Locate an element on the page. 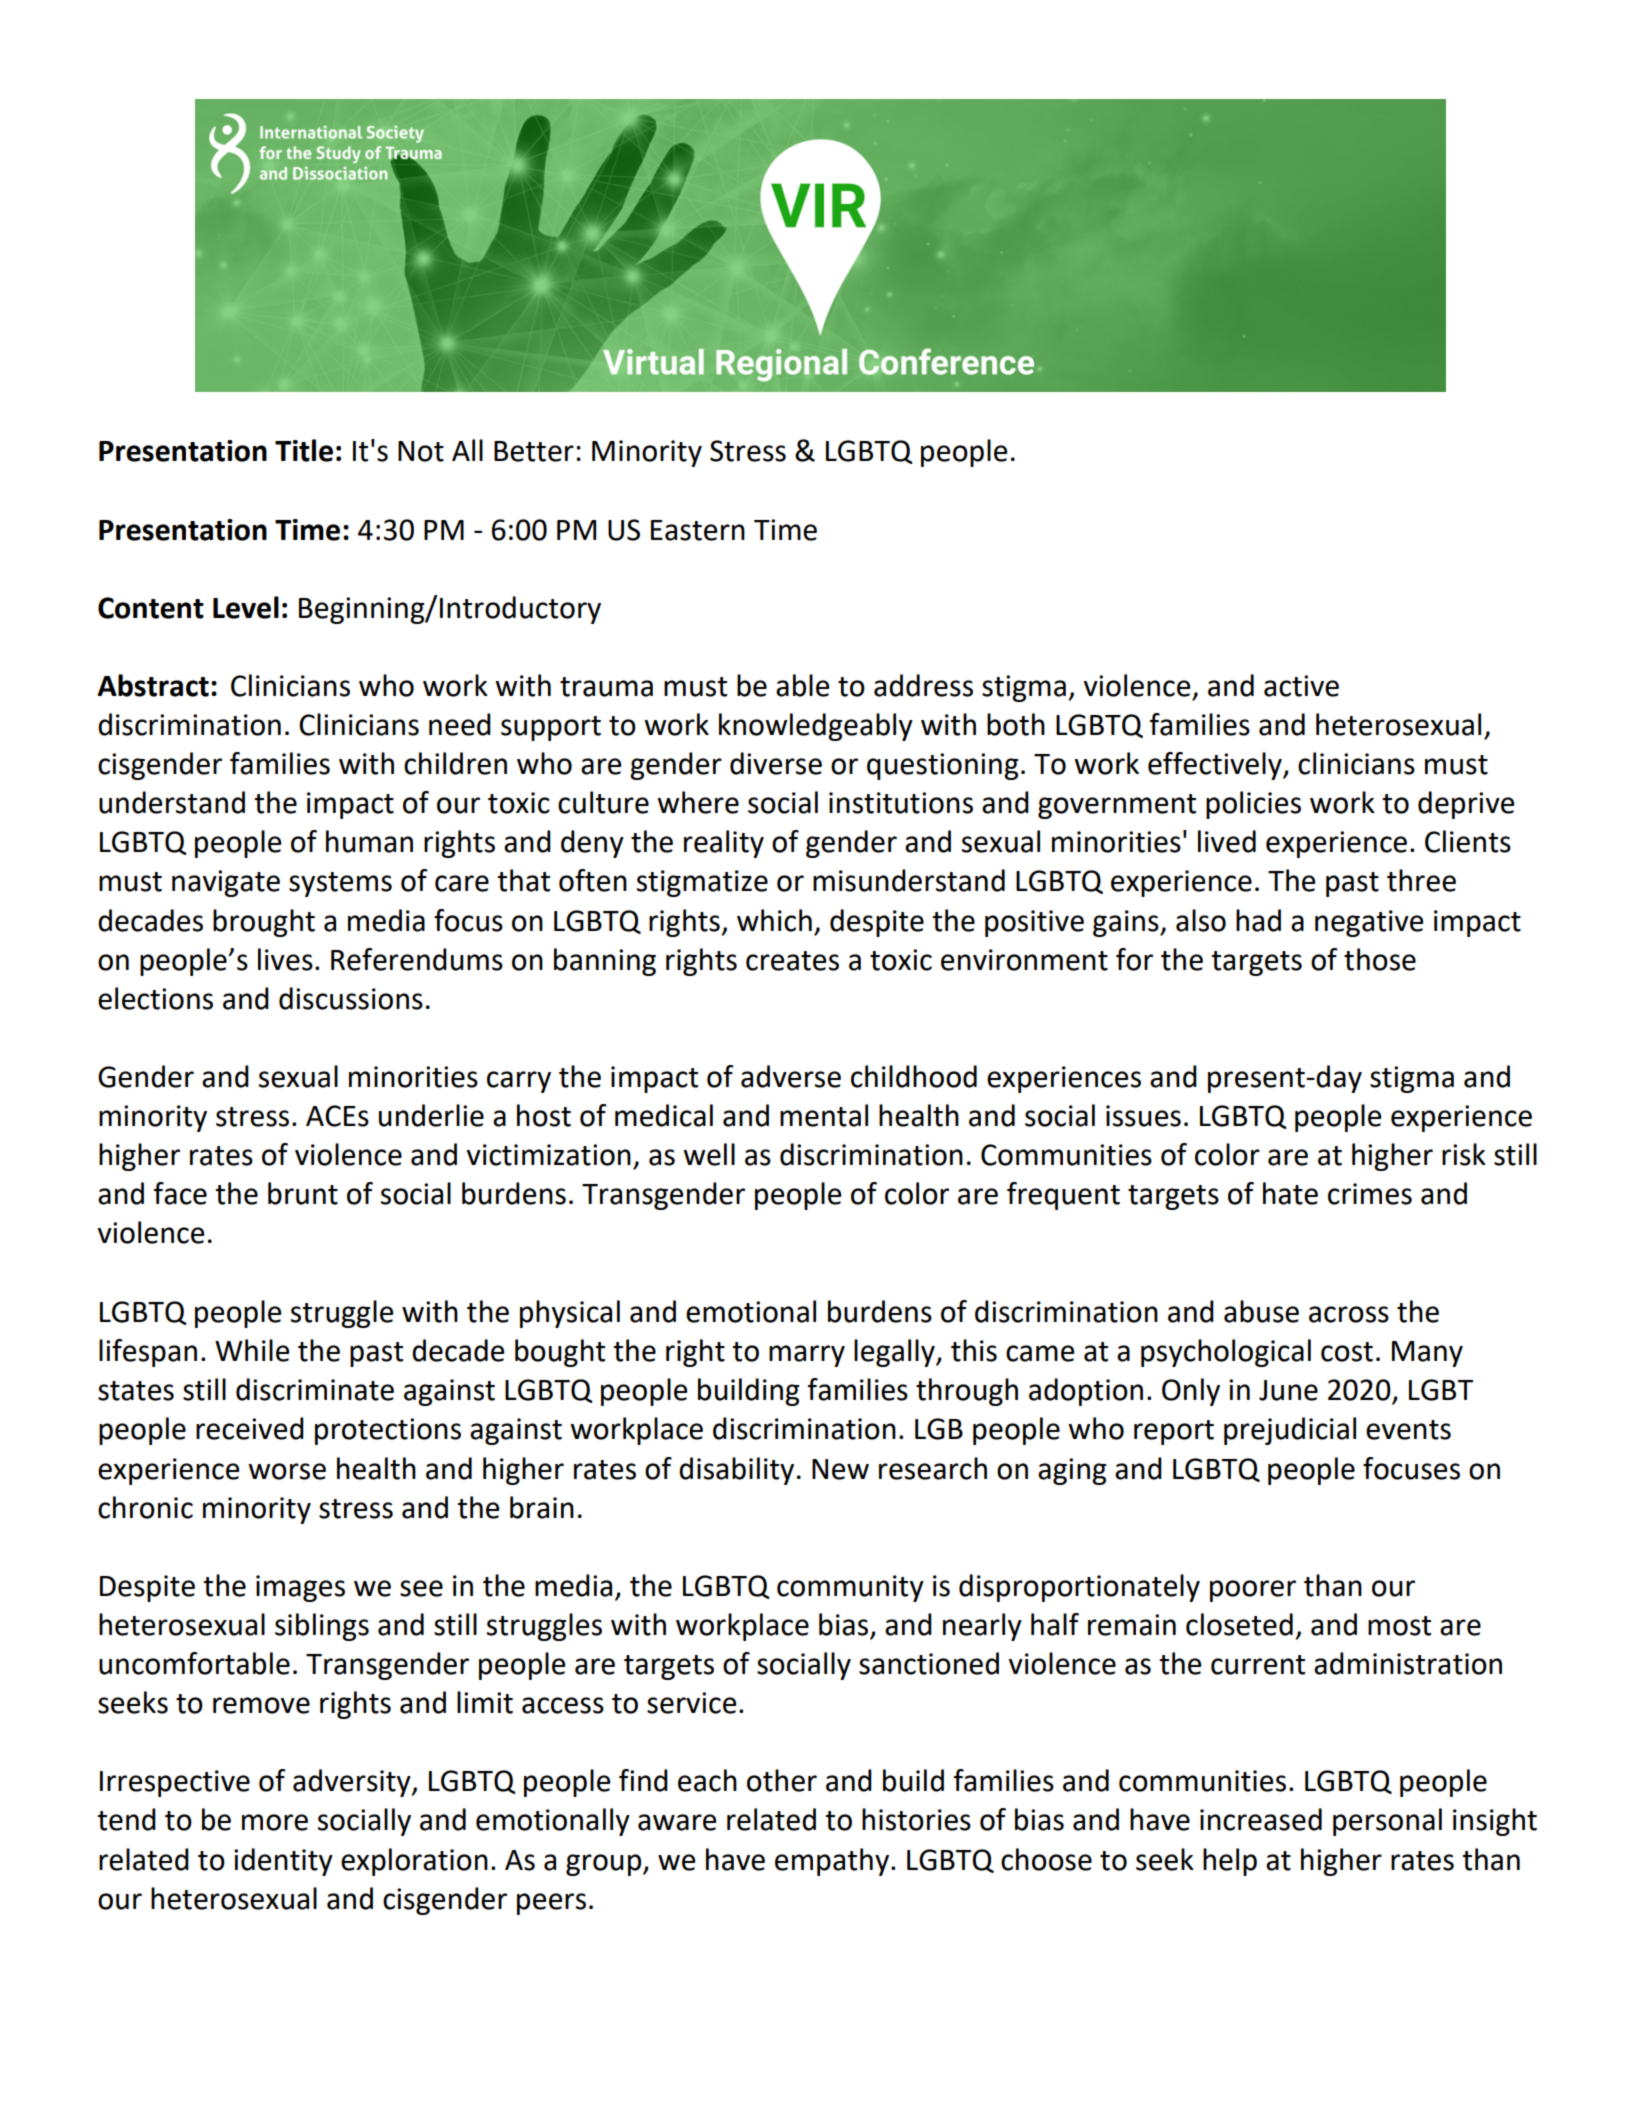 Image resolution: width=1634 pixels, height=2115 pixels. worse is located at coordinates (287, 1471).
